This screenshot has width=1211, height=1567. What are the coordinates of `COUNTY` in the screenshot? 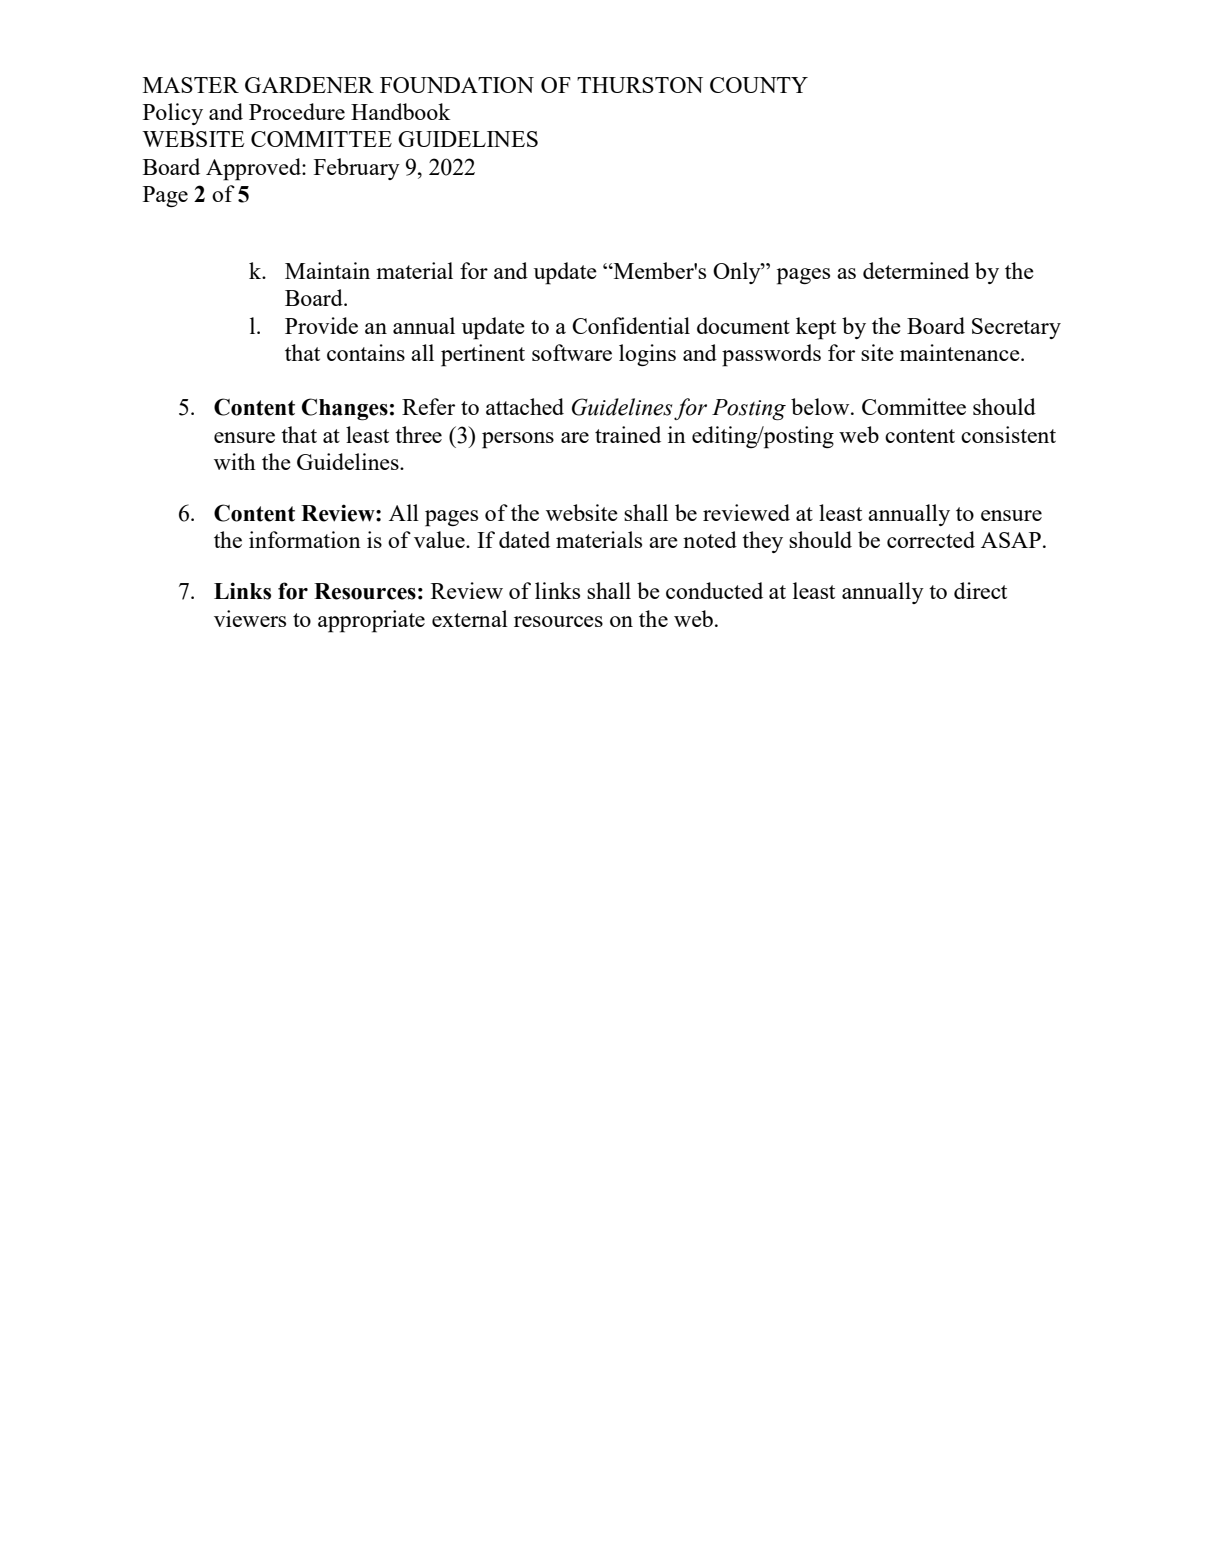 It's located at (759, 85).
